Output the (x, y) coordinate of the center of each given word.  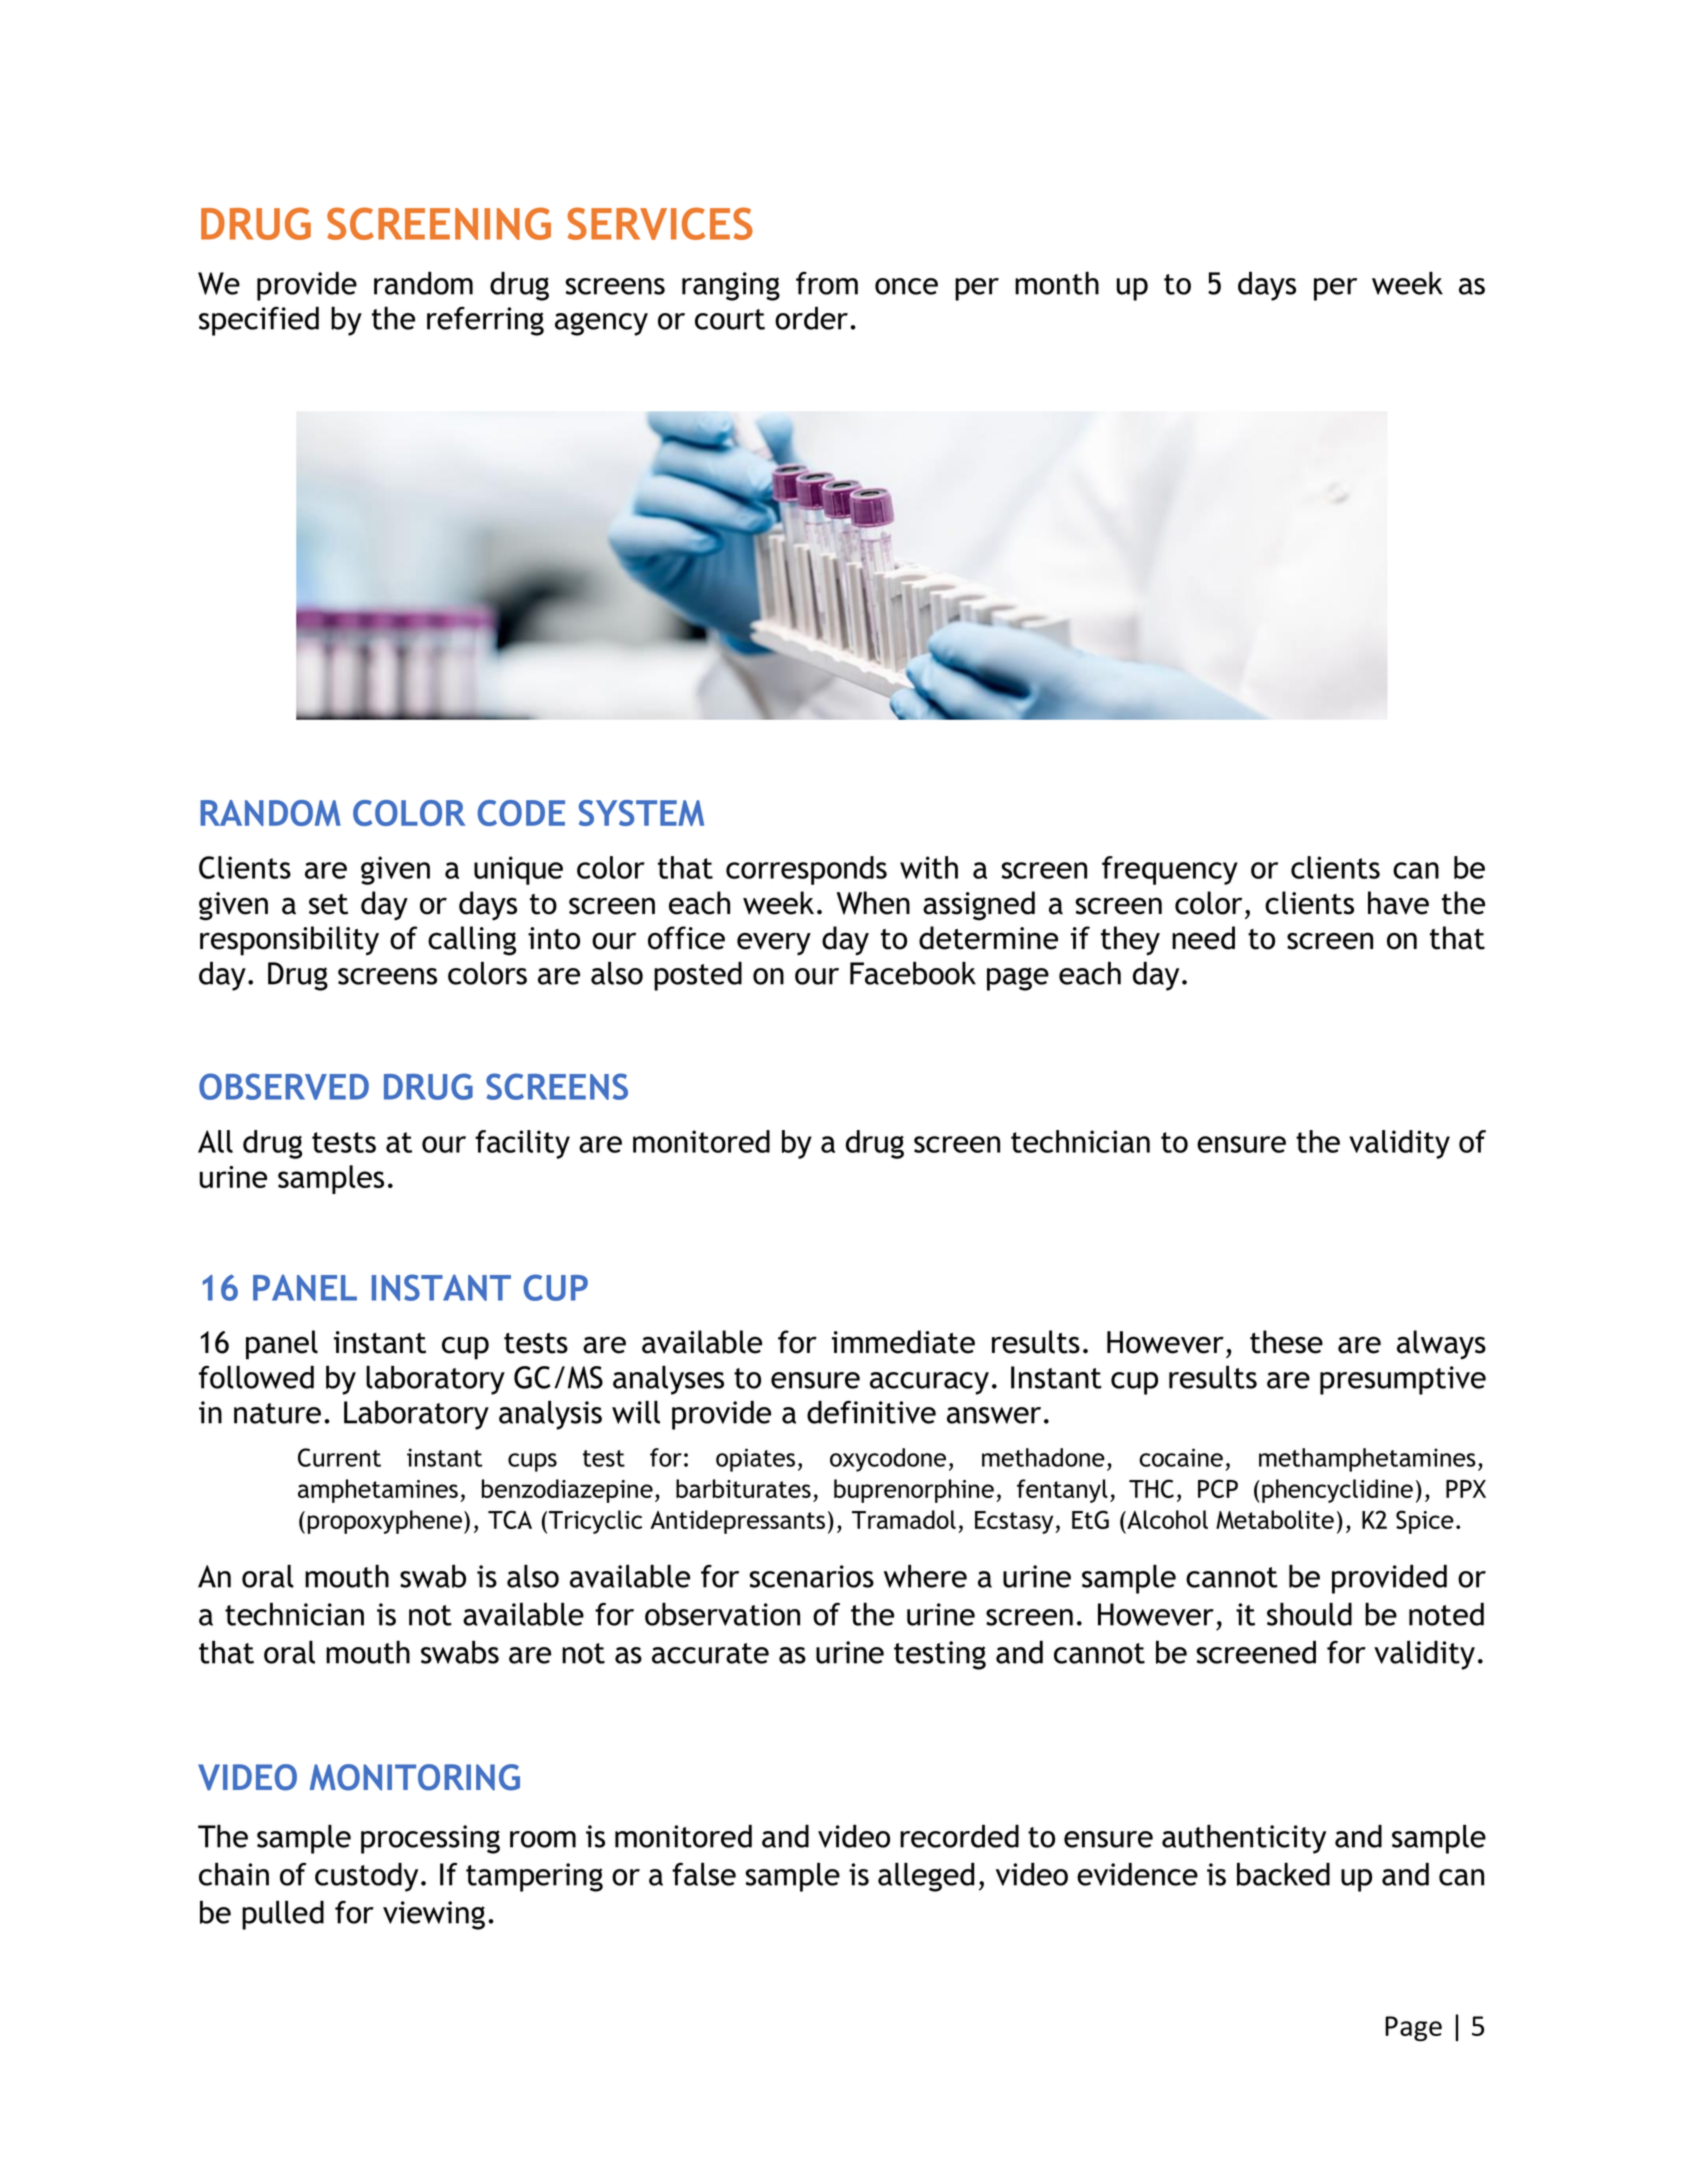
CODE (521, 813)
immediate (903, 1342)
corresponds (806, 870)
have (1398, 903)
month (1057, 283)
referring (485, 321)
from (827, 283)
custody (366, 1877)
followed (256, 1377)
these (1286, 1342)
